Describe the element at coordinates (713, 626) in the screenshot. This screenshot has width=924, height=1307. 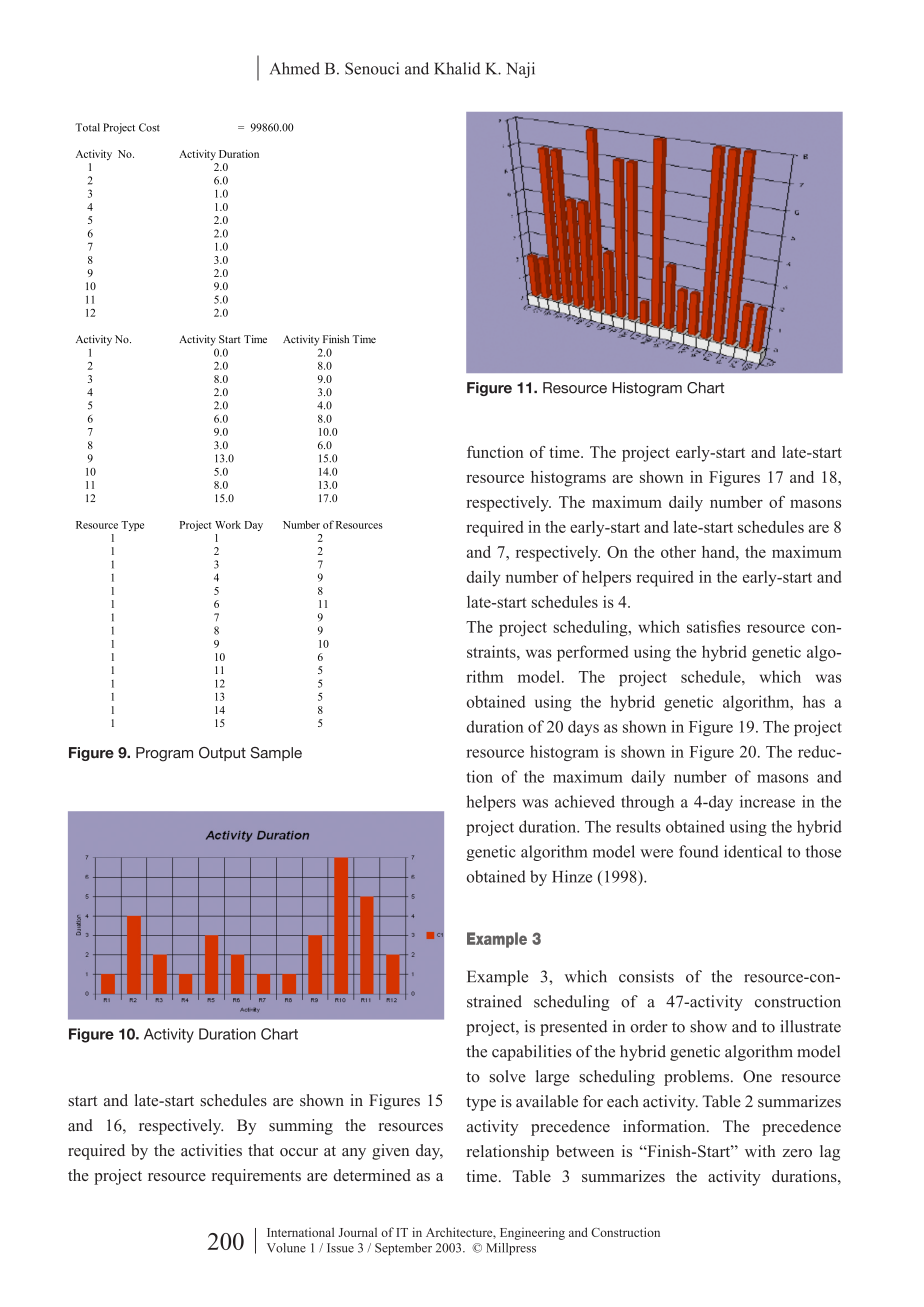
I see `satisfies` at that location.
